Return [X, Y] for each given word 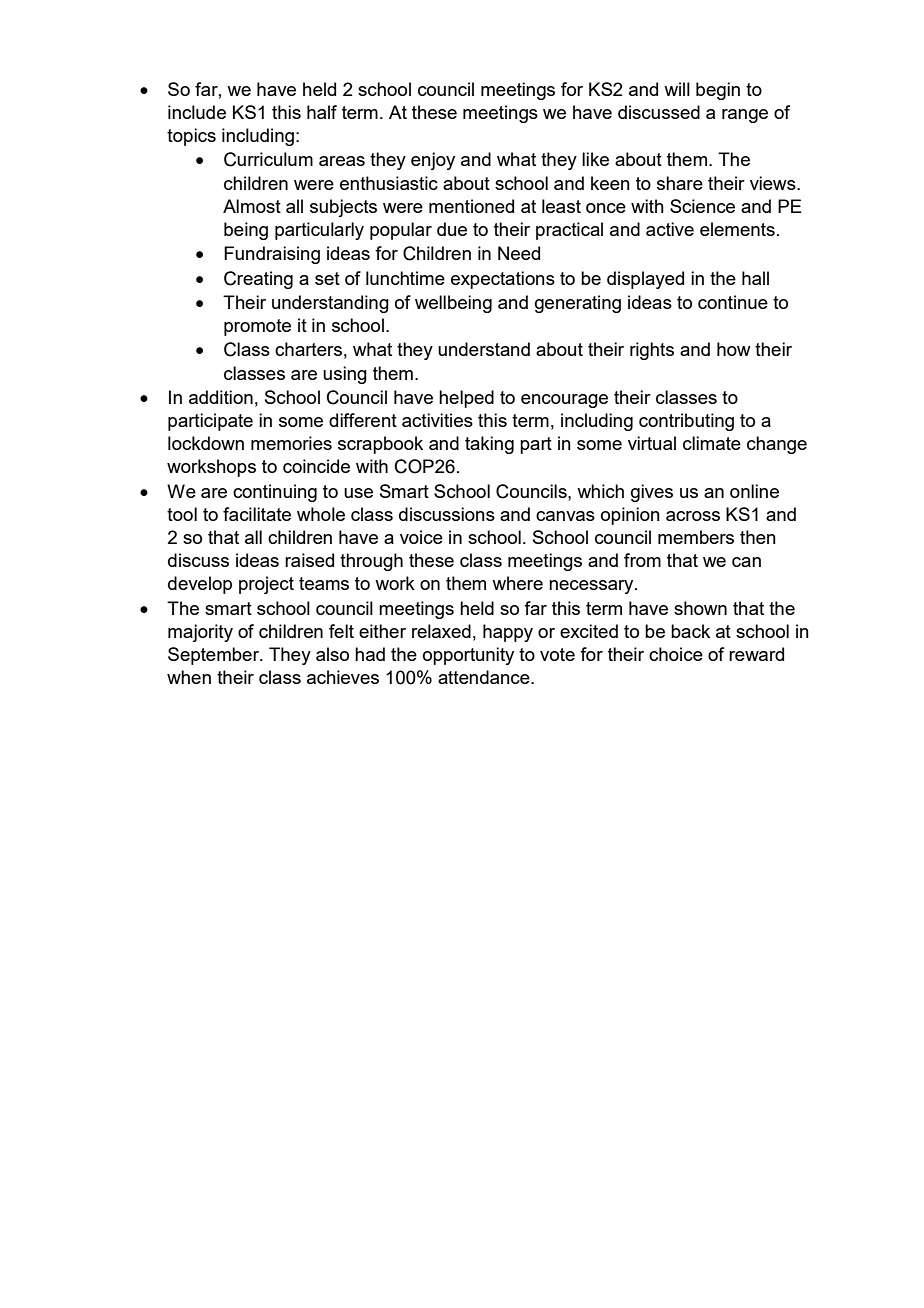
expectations [503, 280]
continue [733, 302]
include [197, 112]
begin [718, 91]
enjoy [433, 161]
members [696, 537]
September [215, 656]
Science [702, 206]
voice [421, 537]
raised [309, 560]
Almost [252, 206]
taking [489, 445]
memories [291, 443]
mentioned [471, 206]
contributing [686, 422]
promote [257, 327]
